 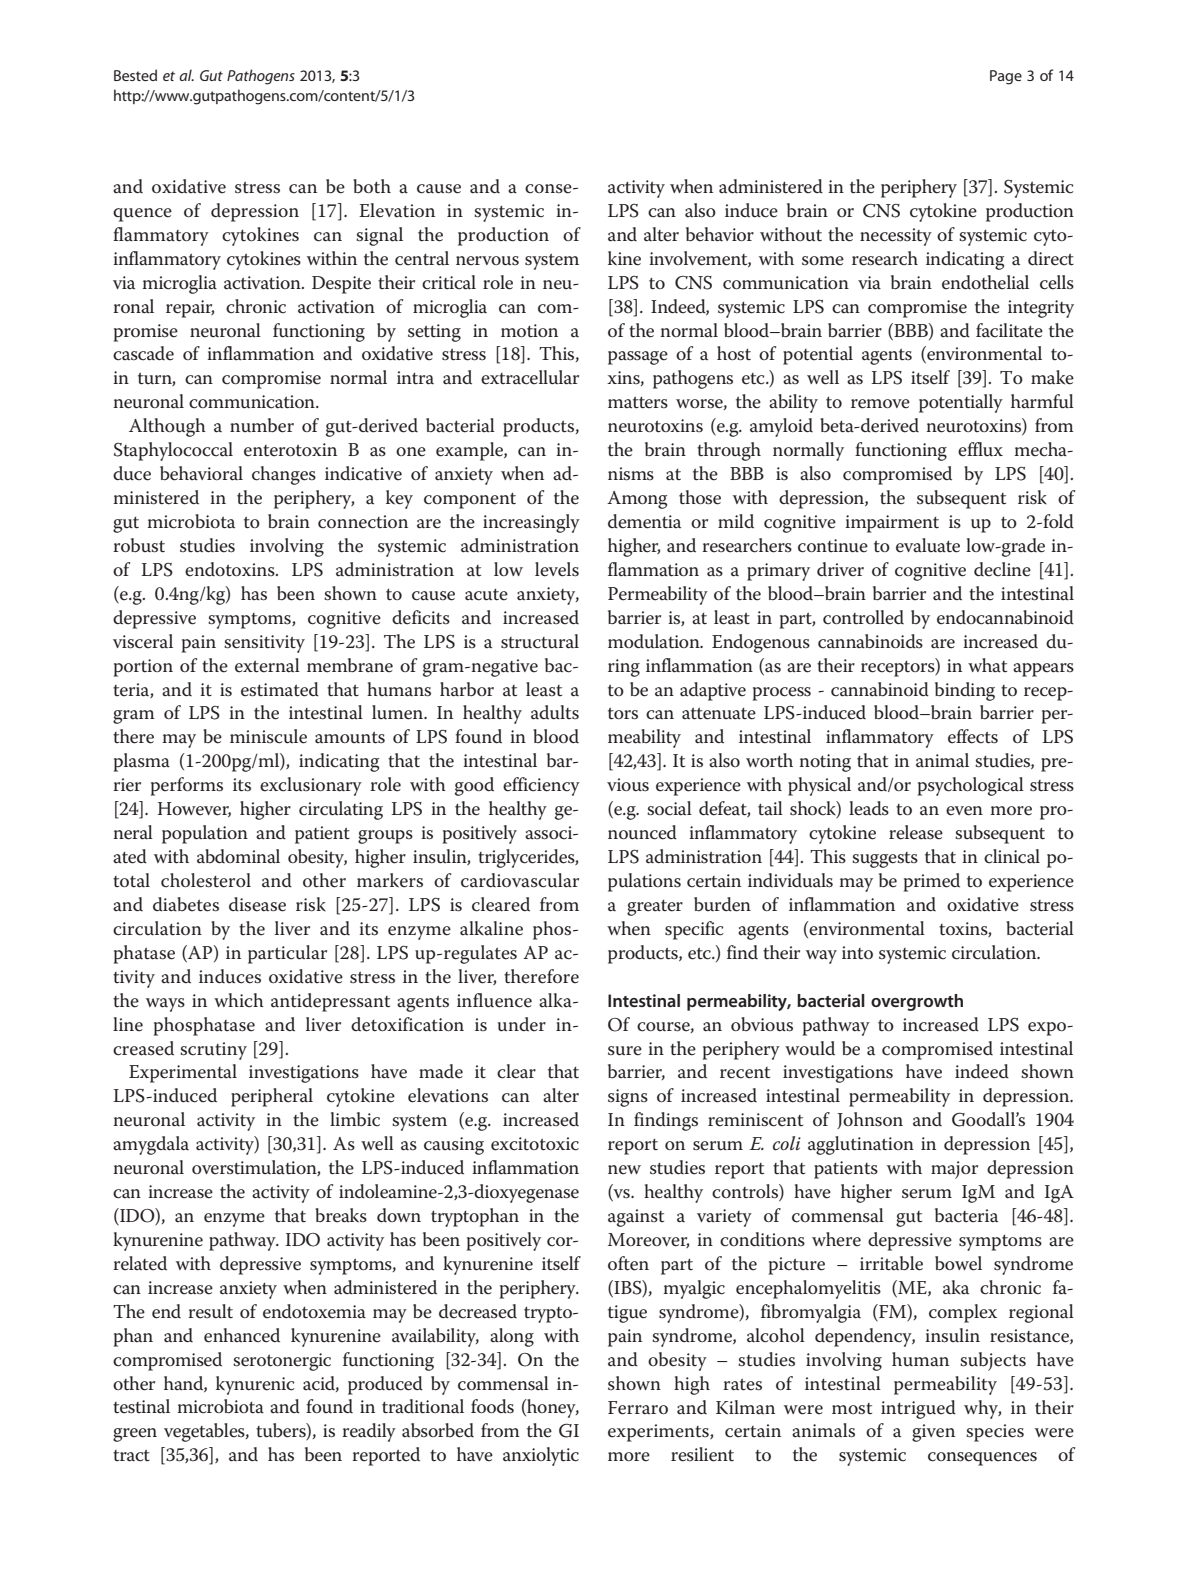 What do you see at coordinates (487, 261) in the page?
I see `nervous` at bounding box center [487, 261].
